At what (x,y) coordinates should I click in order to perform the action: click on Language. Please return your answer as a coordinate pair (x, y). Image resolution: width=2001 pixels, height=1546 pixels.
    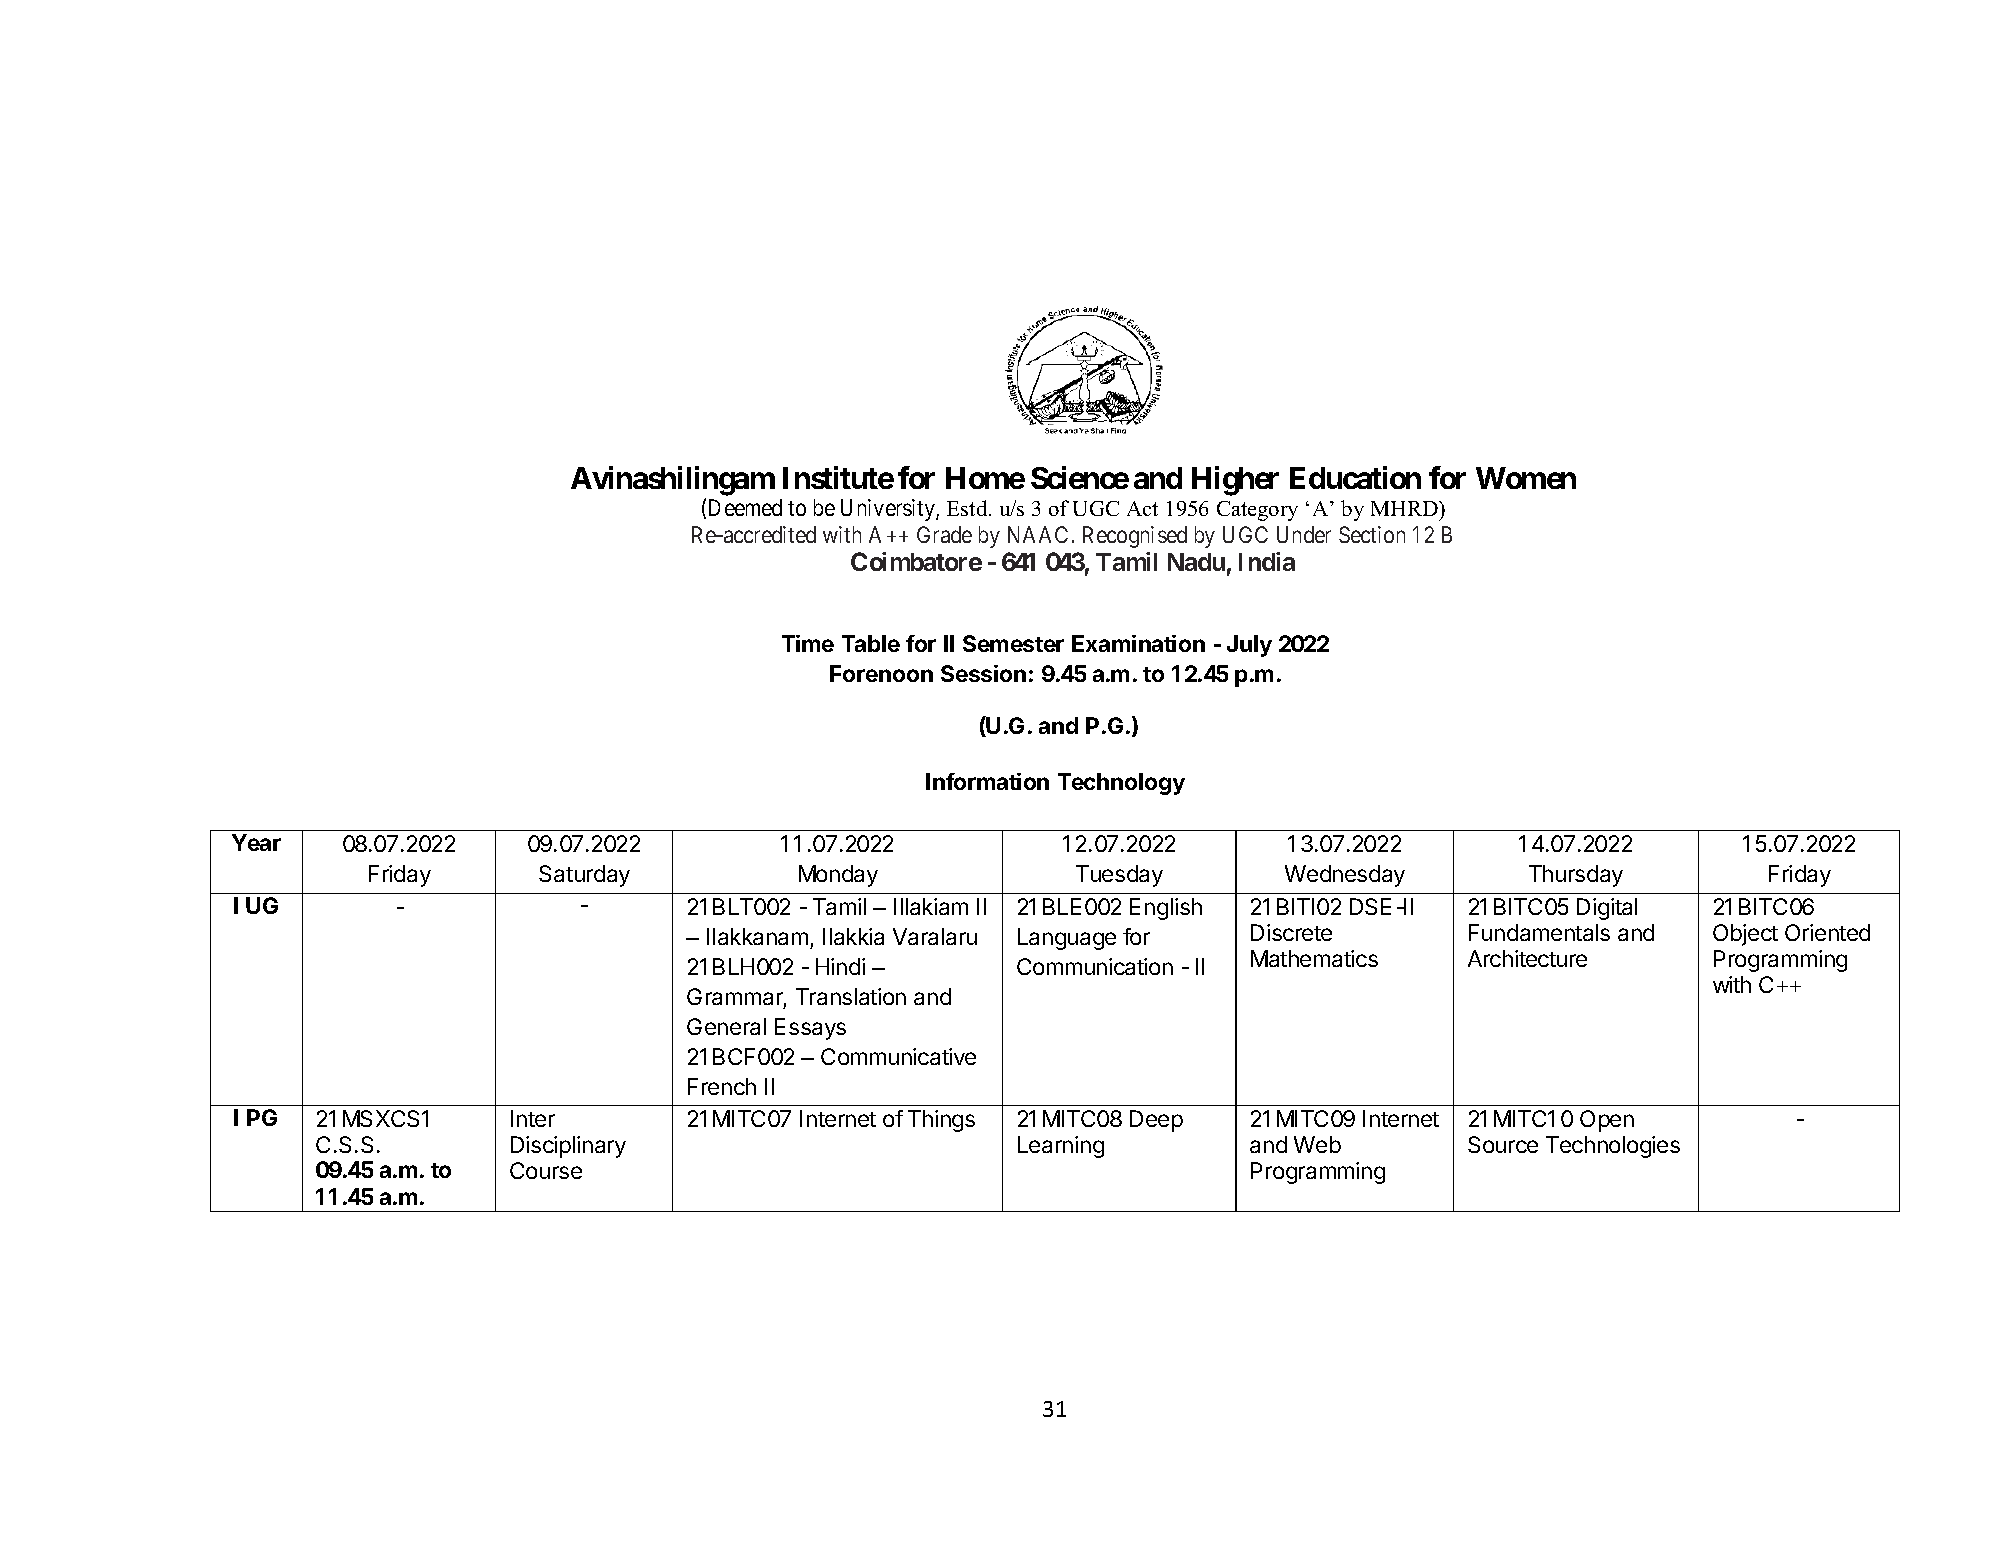
    Looking at the image, I should click on (1067, 939).
